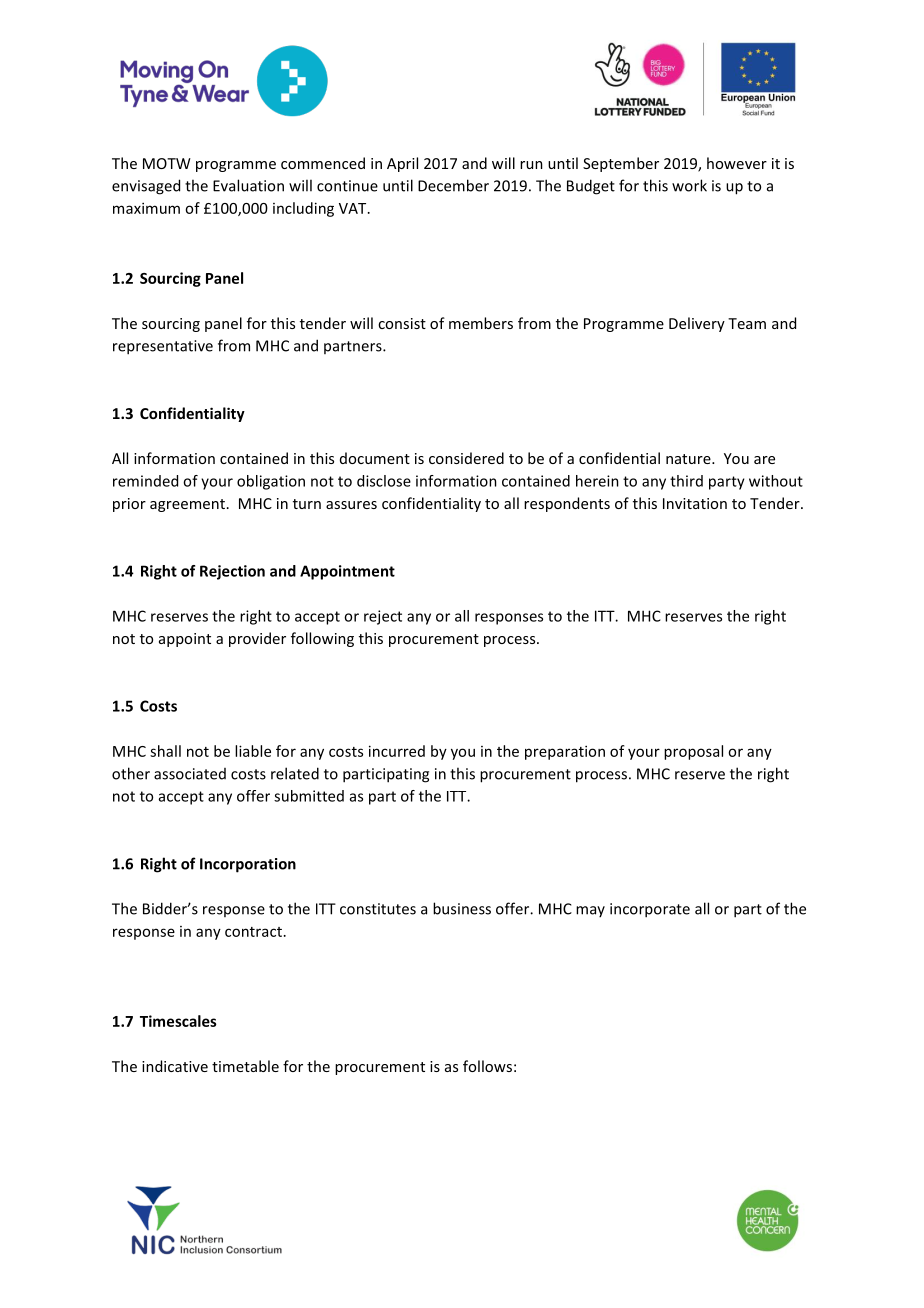  Describe the element at coordinates (178, 1021) in the page. I see `Timescales` at that location.
